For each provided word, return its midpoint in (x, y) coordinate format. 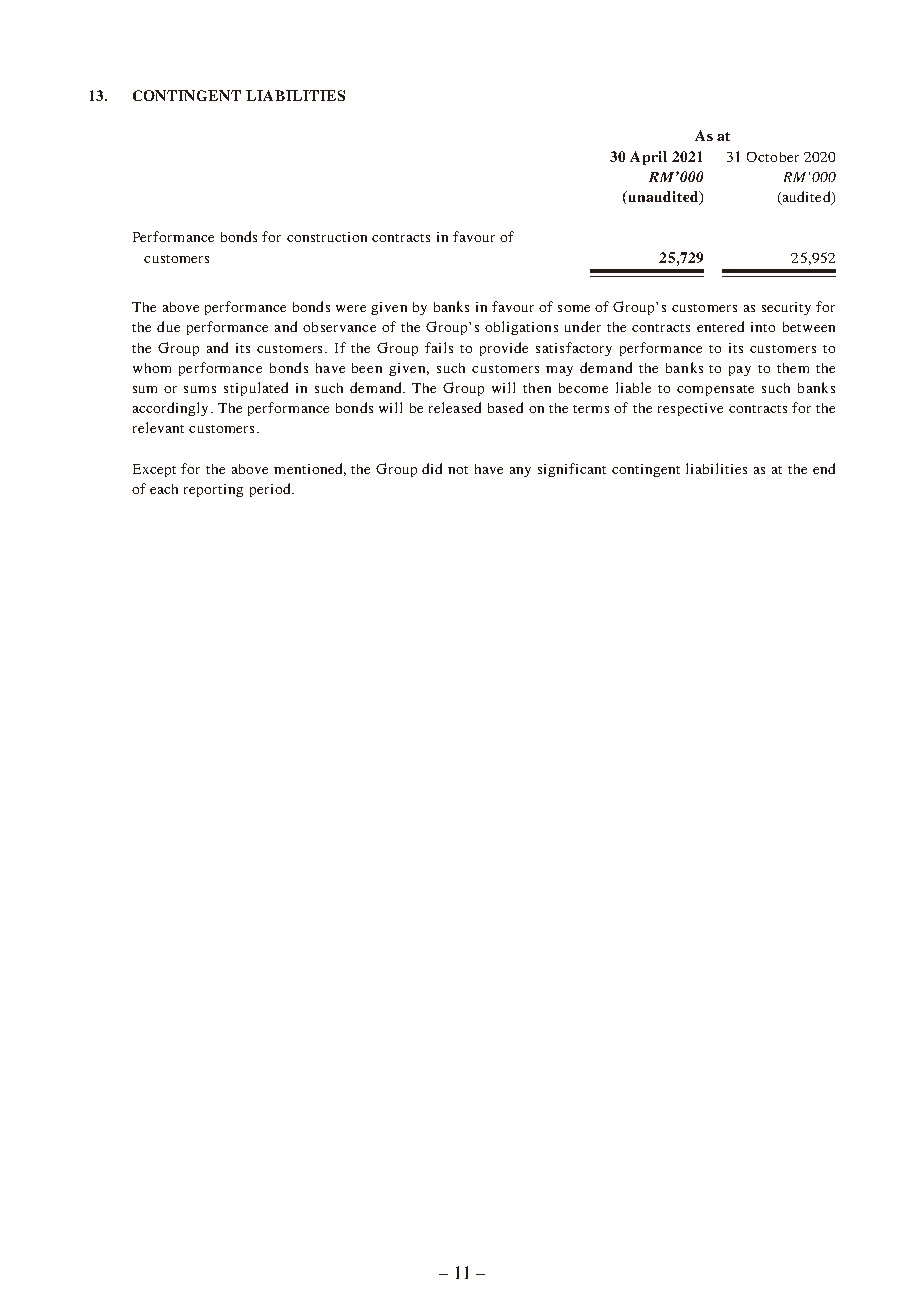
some (574, 308)
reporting (213, 490)
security (786, 308)
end (824, 468)
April (648, 158)
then (537, 388)
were (351, 308)
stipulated (256, 389)
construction (327, 237)
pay (740, 371)
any (520, 472)
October (773, 157)
